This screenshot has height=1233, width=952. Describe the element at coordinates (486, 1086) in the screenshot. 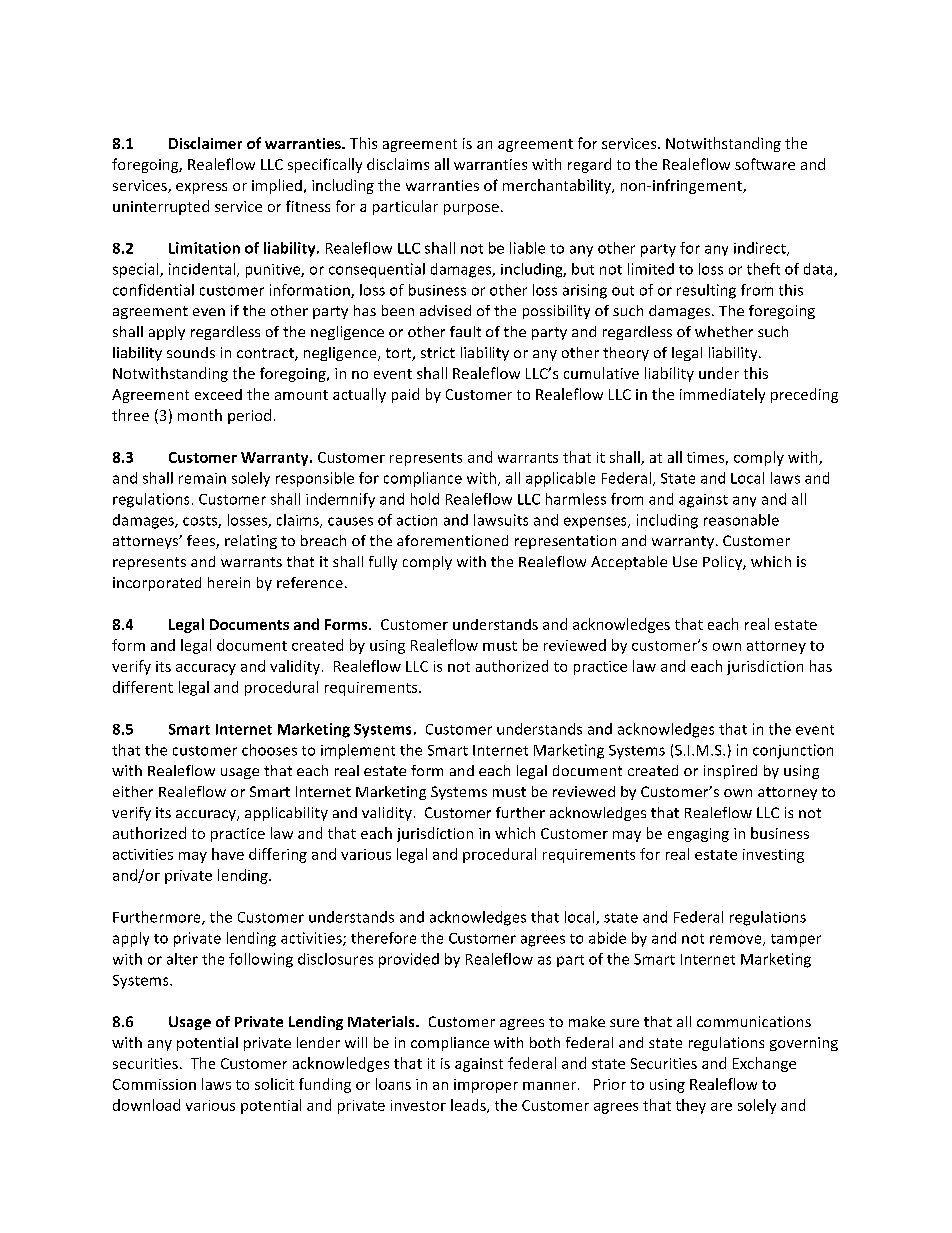

I see `improper` at that location.
